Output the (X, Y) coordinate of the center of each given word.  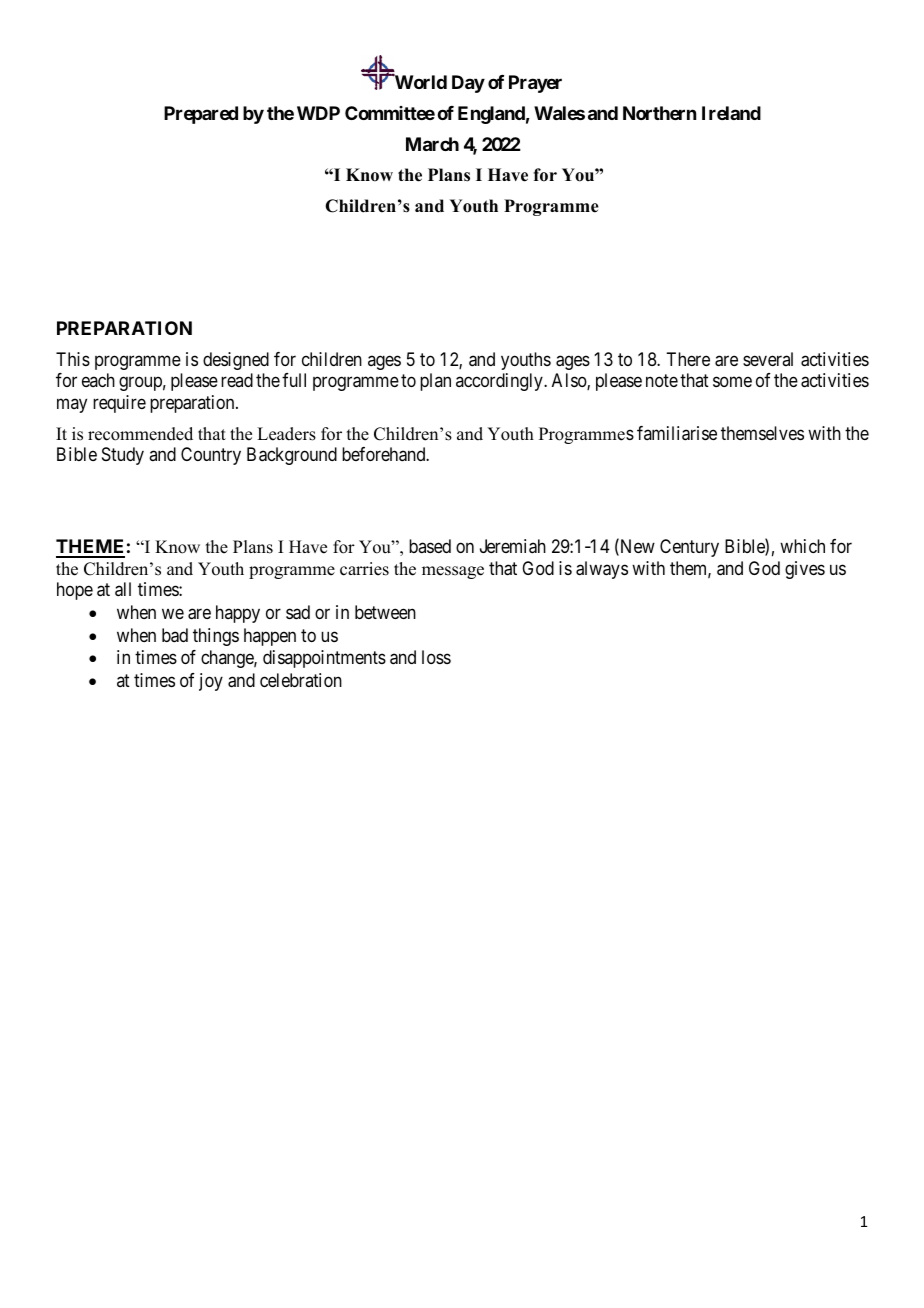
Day (468, 84)
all (123, 589)
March (432, 144)
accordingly (500, 382)
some (732, 382)
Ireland (731, 113)
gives (805, 570)
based (430, 546)
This (73, 359)
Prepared (201, 115)
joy (211, 682)
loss (436, 657)
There (688, 359)
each (98, 380)
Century (689, 548)
